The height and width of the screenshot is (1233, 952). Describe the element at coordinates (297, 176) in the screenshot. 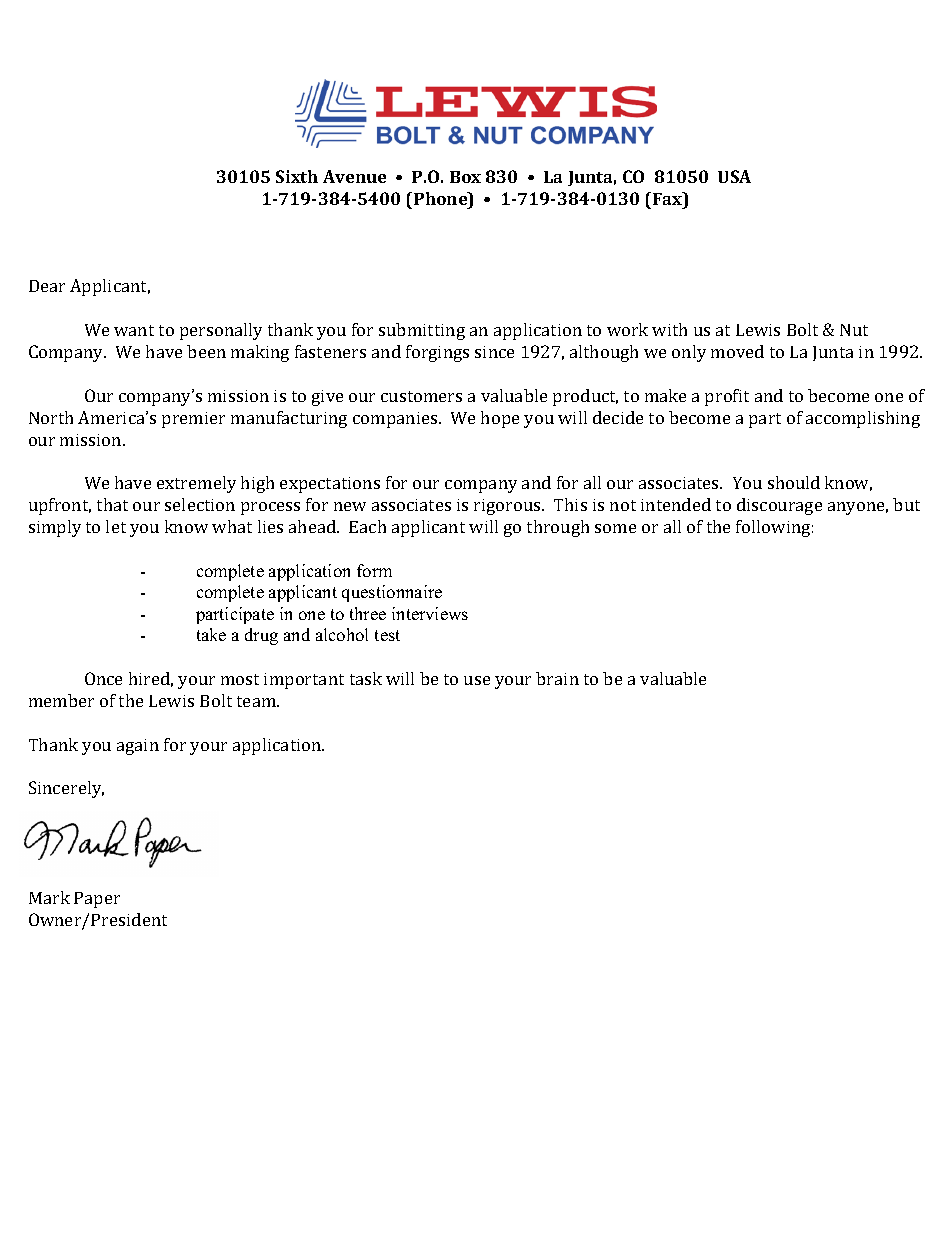

I see `Sixth` at that location.
